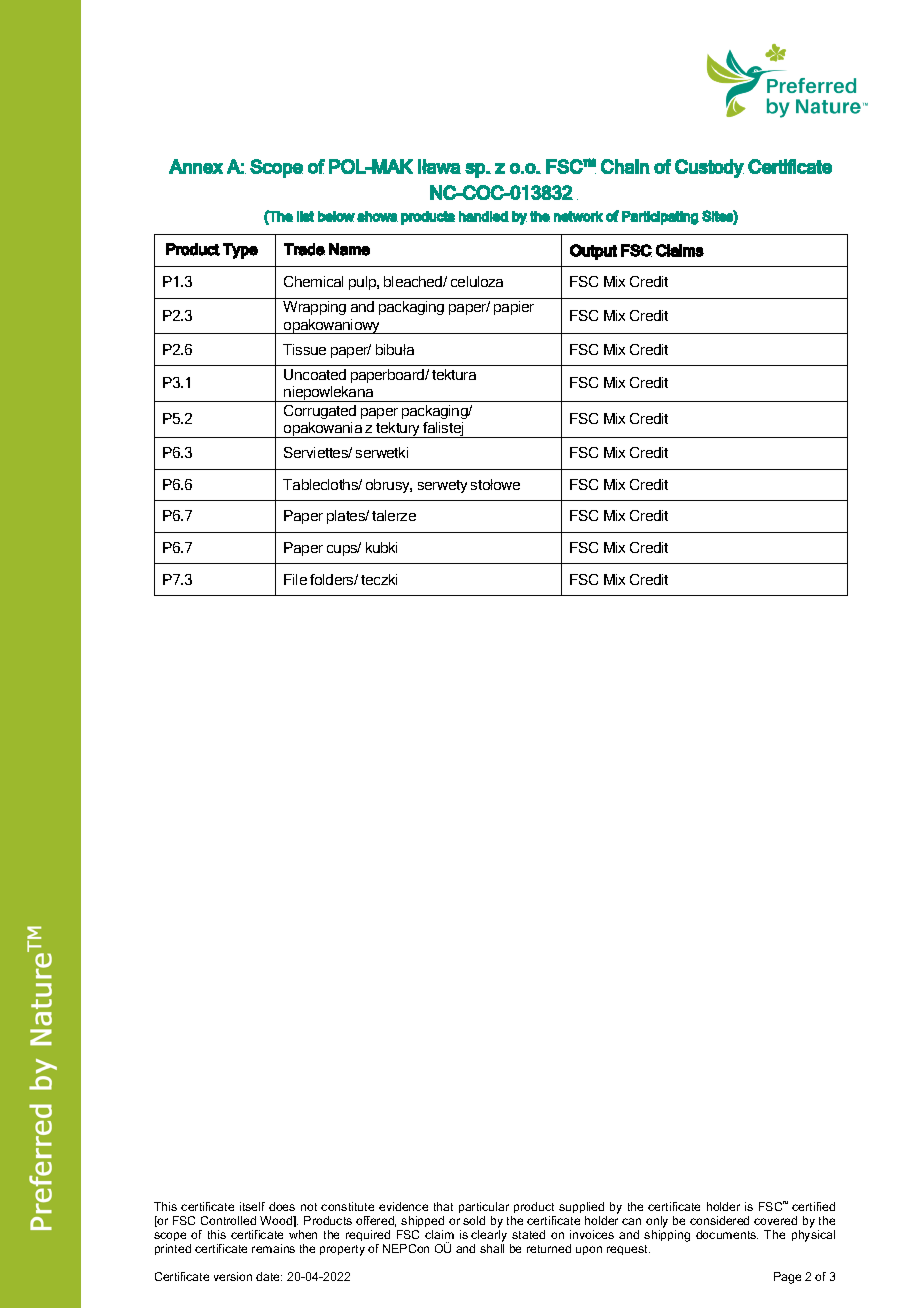 The image size is (924, 1308). I want to click on Type, so click(240, 251).
